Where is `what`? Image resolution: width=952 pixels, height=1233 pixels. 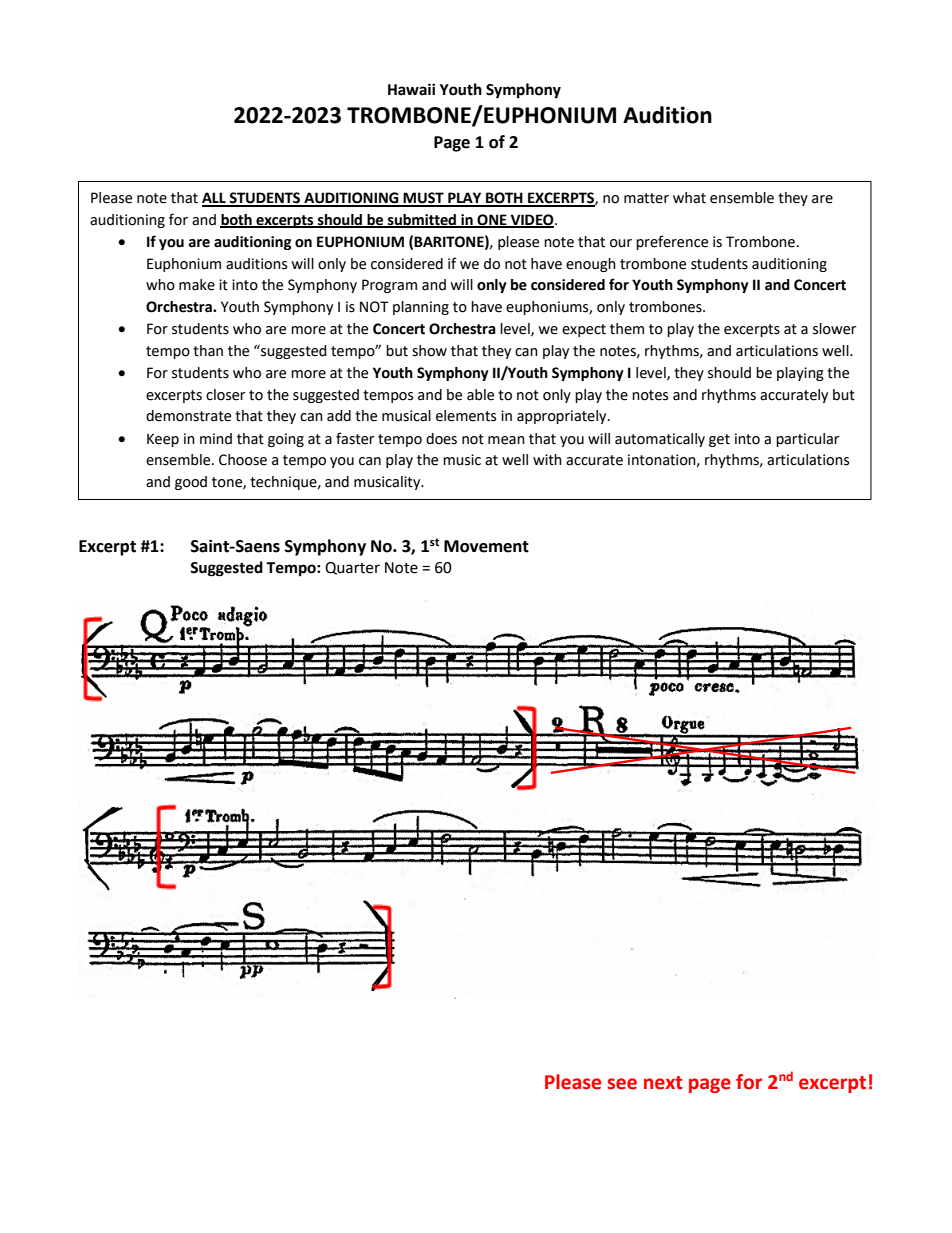
what is located at coordinates (689, 198).
